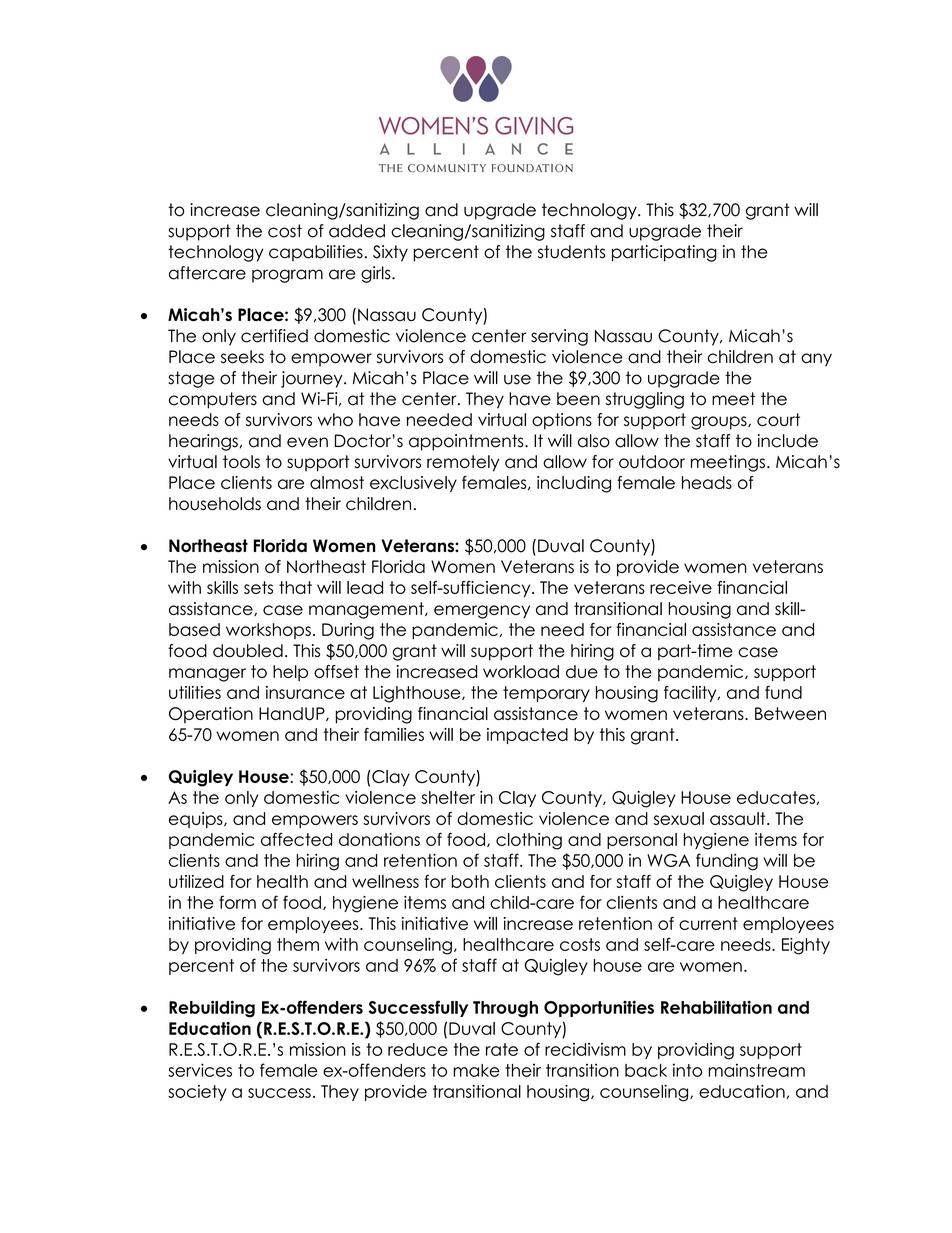 The height and width of the screenshot is (1233, 952). Describe the element at coordinates (521, 671) in the screenshot. I see `workload` at that location.
